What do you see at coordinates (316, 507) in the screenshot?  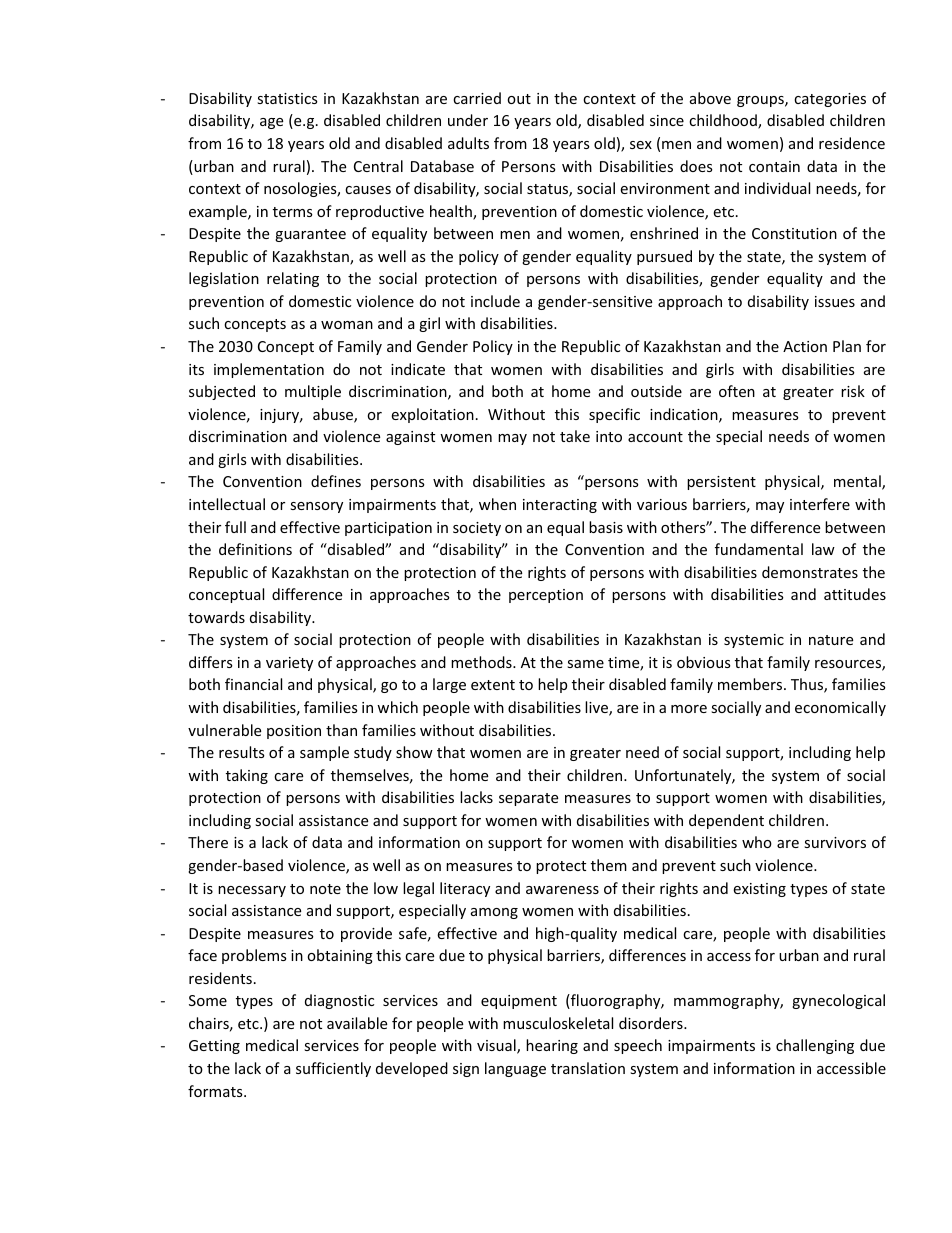 I see `sensory` at bounding box center [316, 507].
